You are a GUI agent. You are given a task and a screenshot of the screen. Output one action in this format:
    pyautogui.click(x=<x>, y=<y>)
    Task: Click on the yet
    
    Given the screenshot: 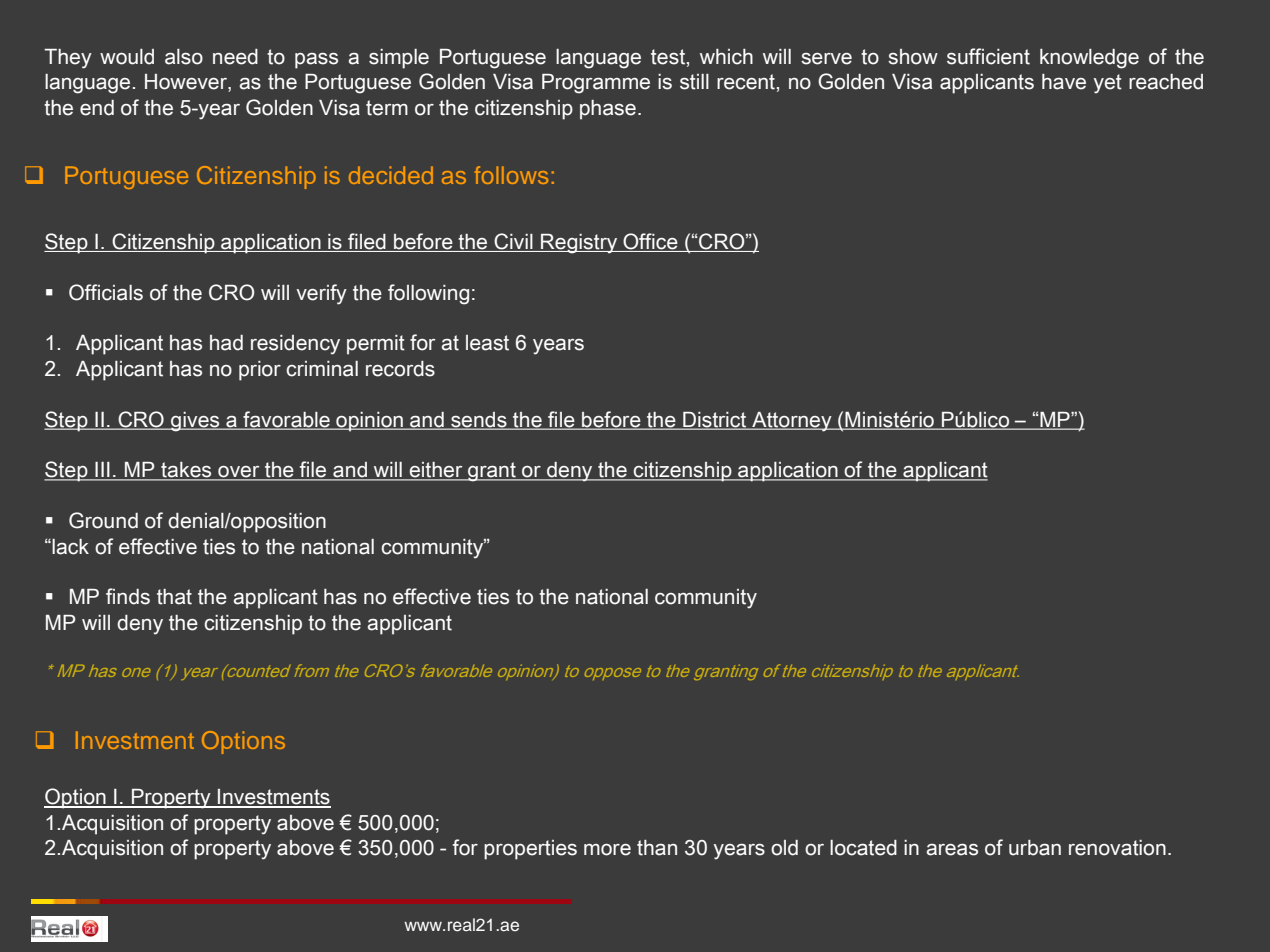 What is the action you would take?
    pyautogui.click(x=1108, y=84)
